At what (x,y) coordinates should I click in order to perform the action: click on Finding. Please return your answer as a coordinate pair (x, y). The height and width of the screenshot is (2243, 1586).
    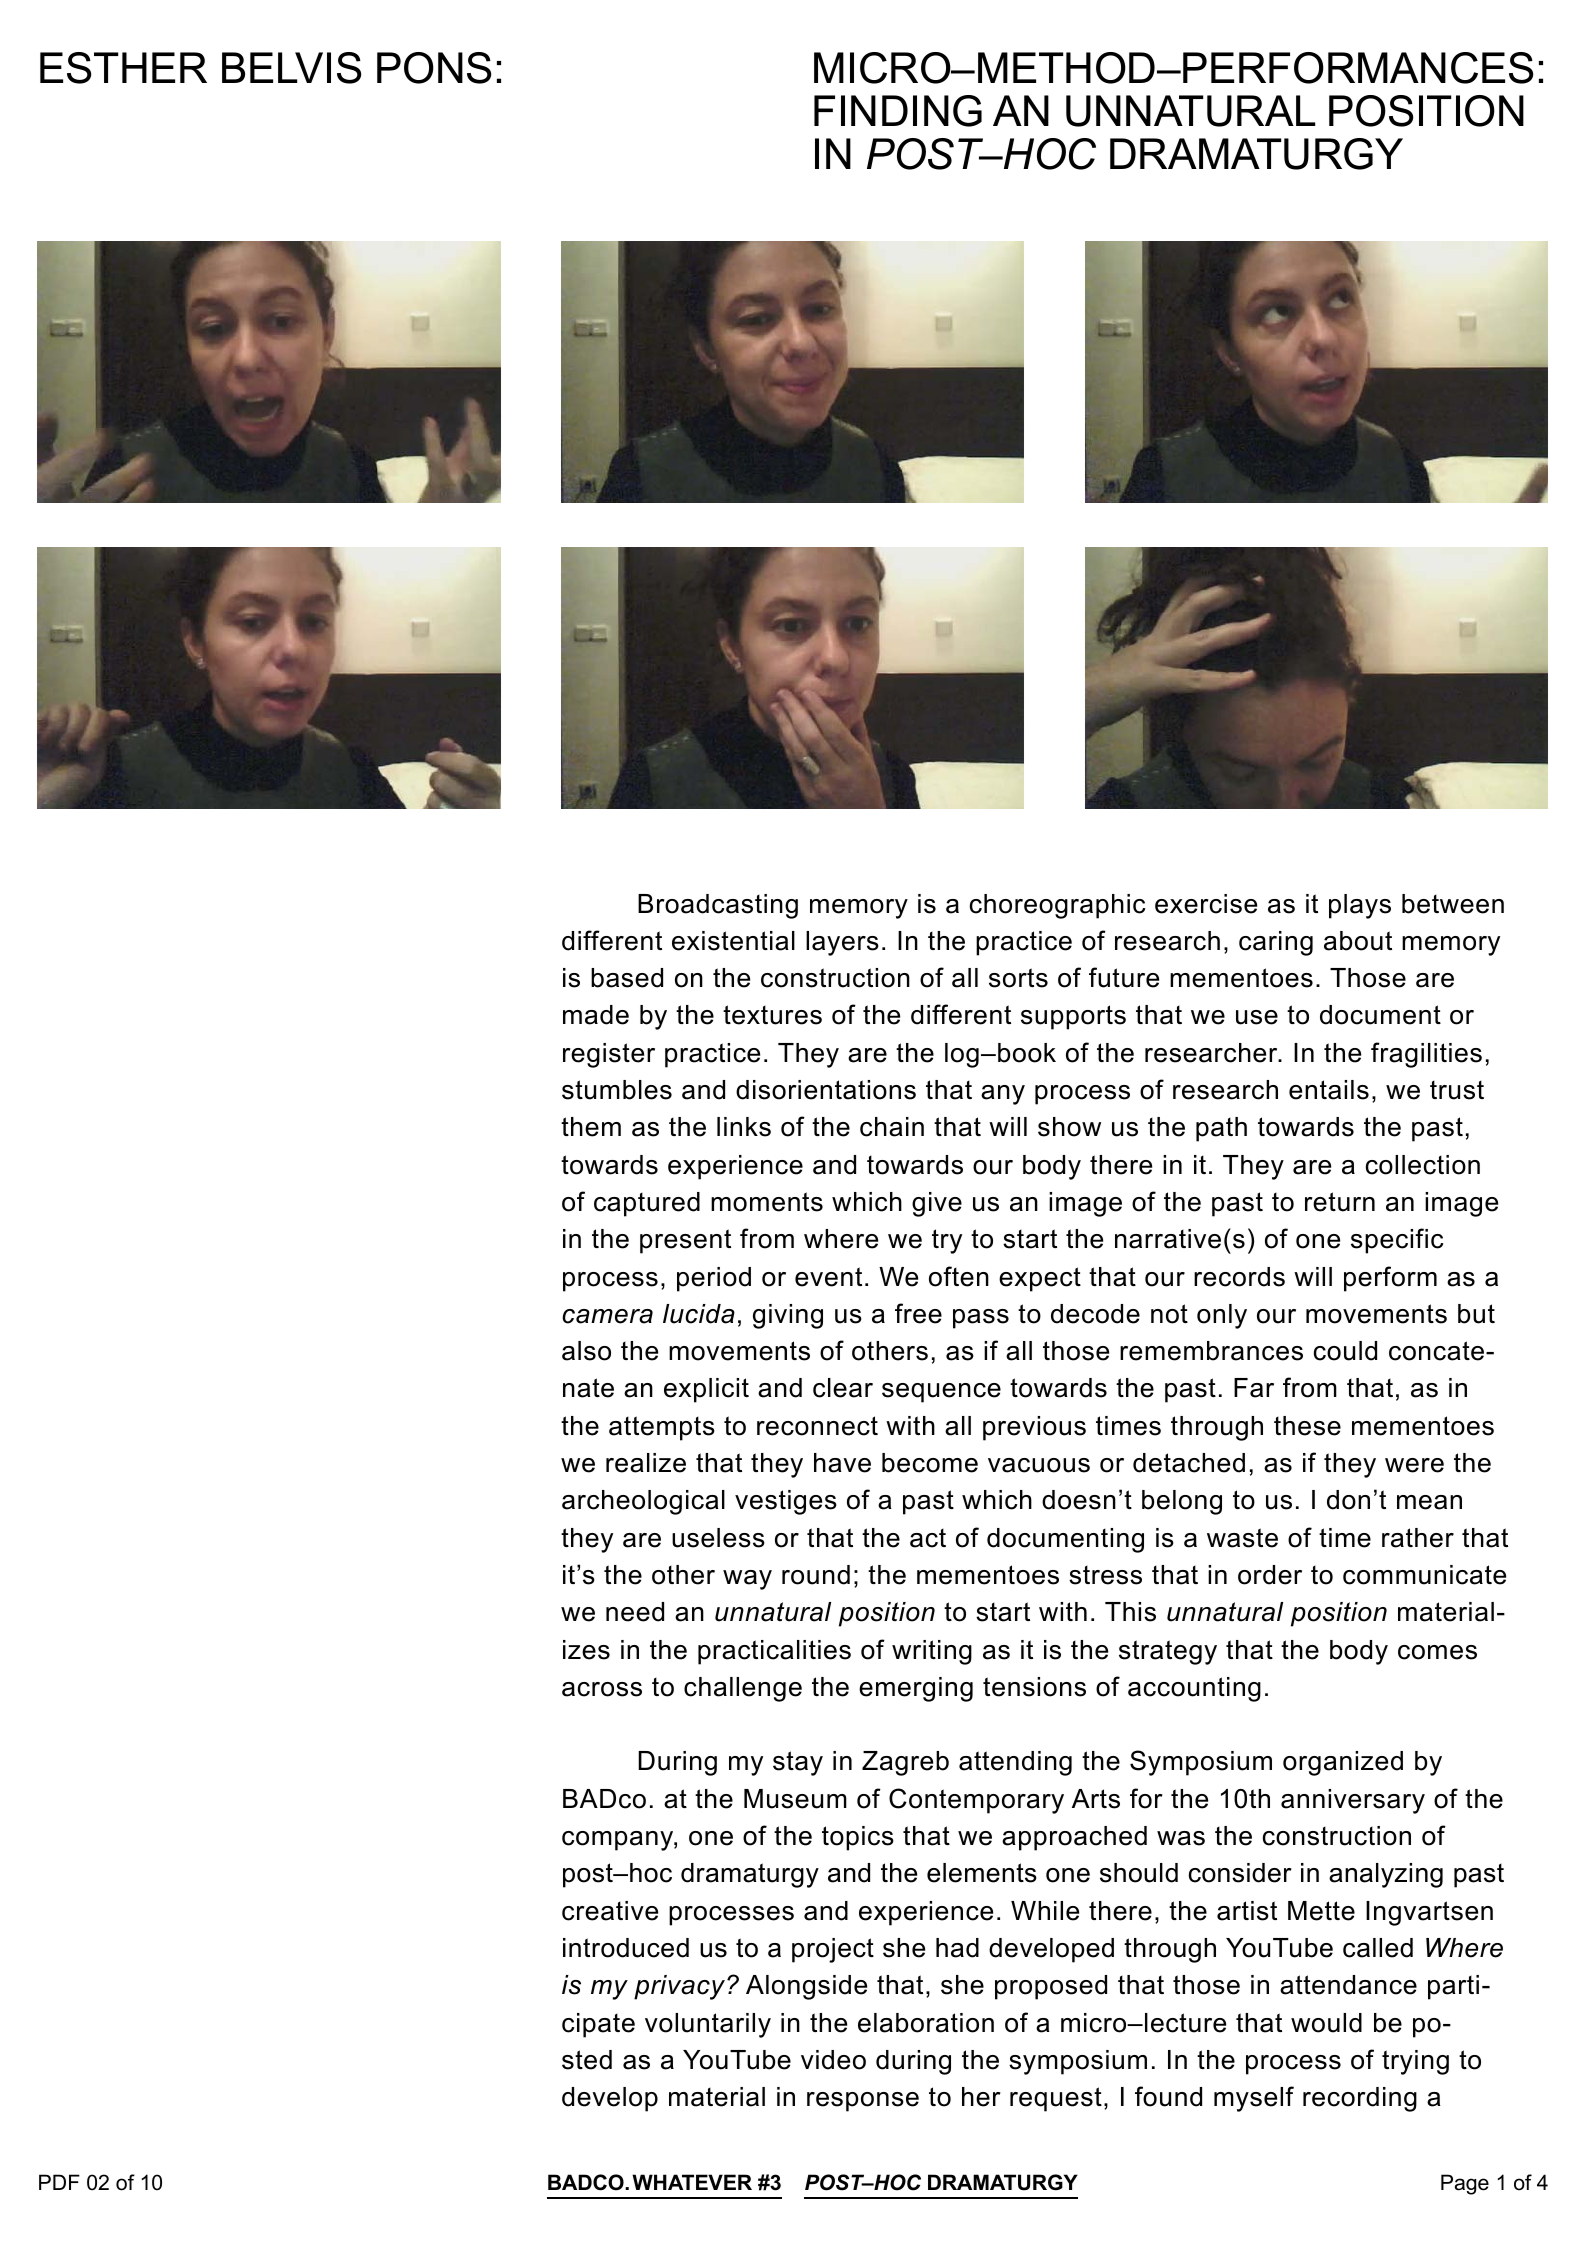
    Looking at the image, I should click on (898, 111).
